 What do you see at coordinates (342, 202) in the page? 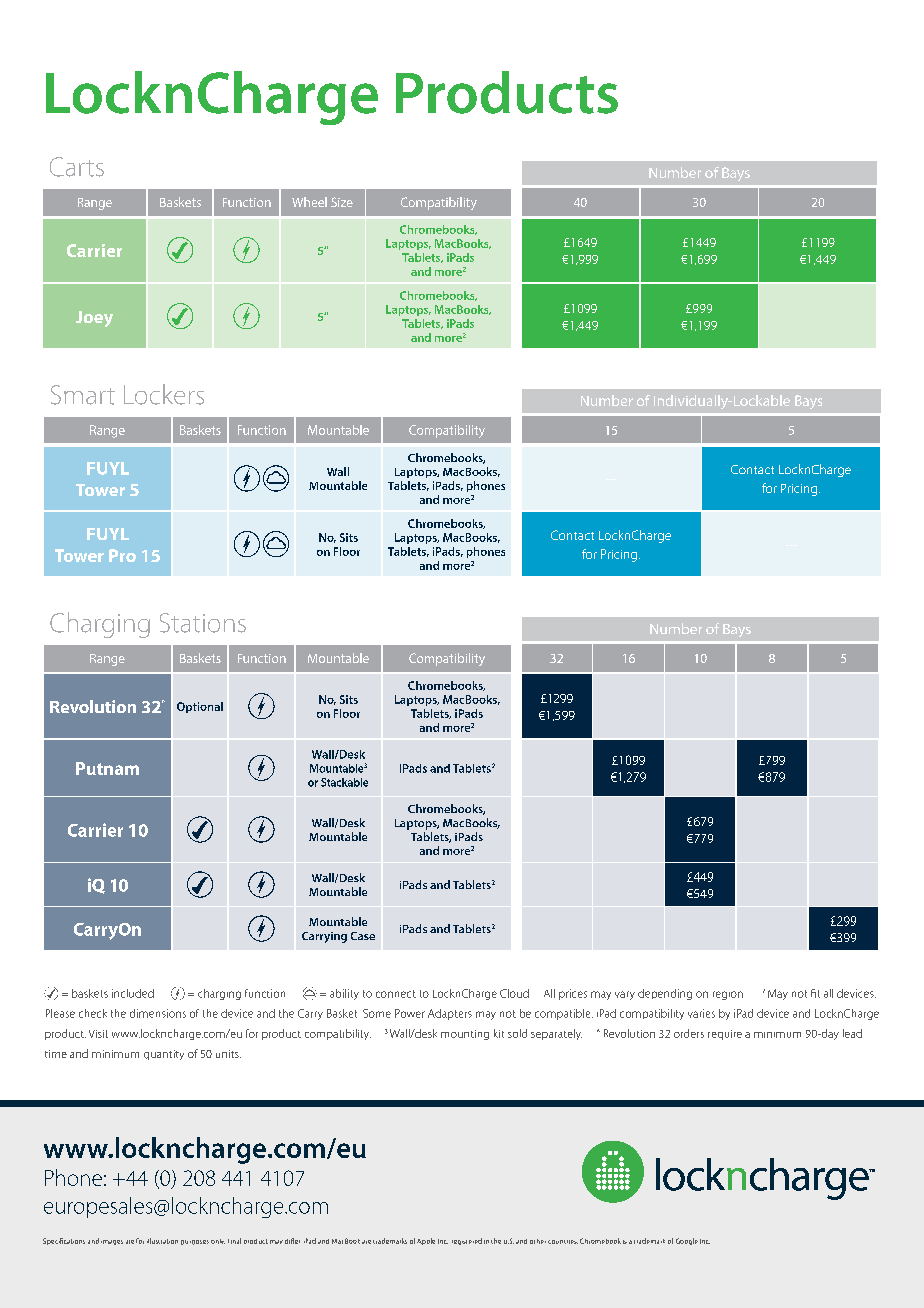
I see `Size` at bounding box center [342, 202].
